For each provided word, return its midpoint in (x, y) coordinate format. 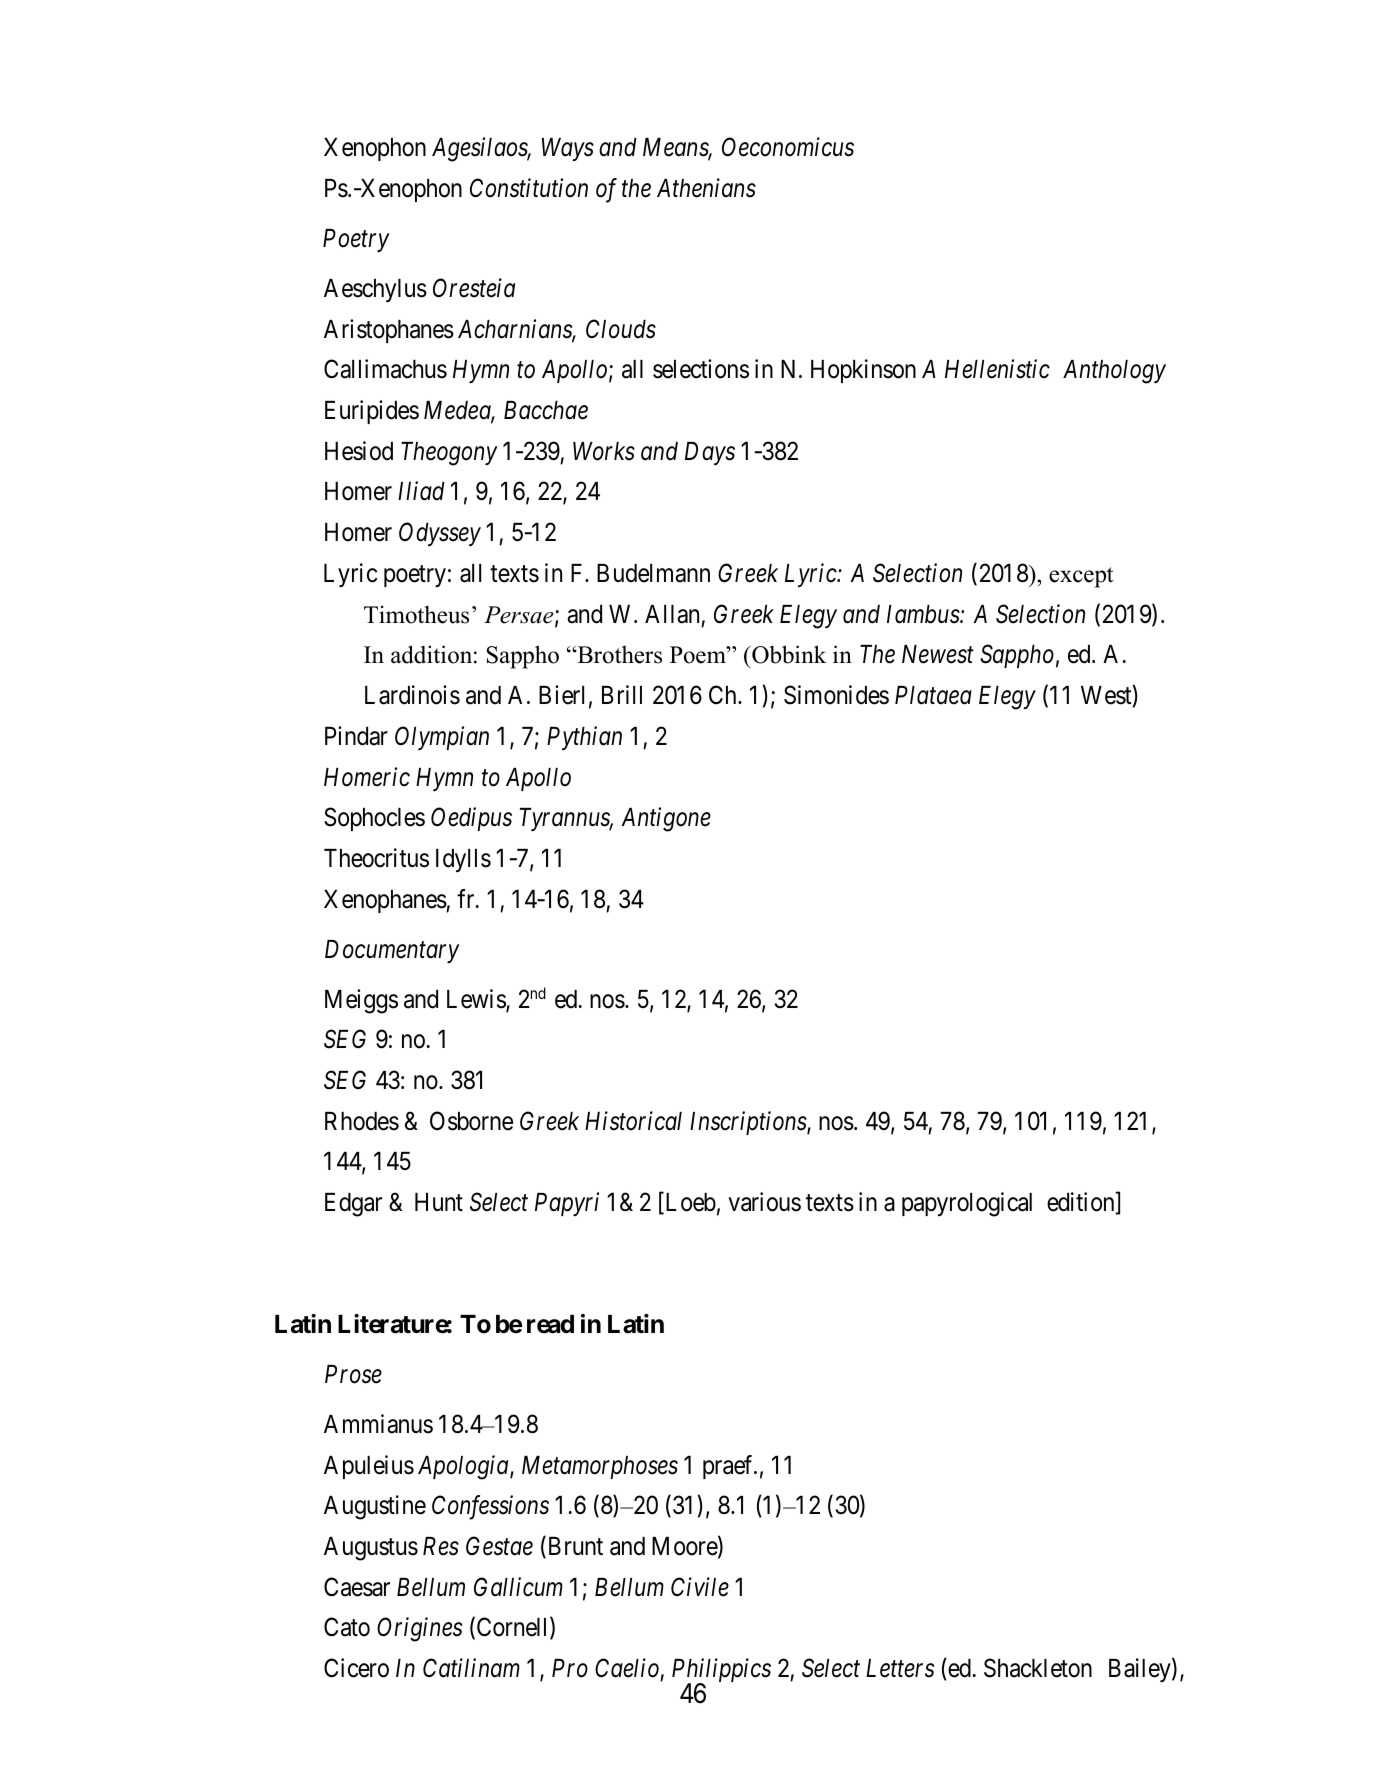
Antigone (666, 820)
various (764, 1202)
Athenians (706, 188)
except (1081, 577)
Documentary (392, 951)
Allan (672, 614)
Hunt (439, 1202)
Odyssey (440, 534)
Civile (700, 1587)
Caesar (357, 1587)
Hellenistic (997, 369)
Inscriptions (749, 1123)
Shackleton (1038, 1668)
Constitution (529, 188)
